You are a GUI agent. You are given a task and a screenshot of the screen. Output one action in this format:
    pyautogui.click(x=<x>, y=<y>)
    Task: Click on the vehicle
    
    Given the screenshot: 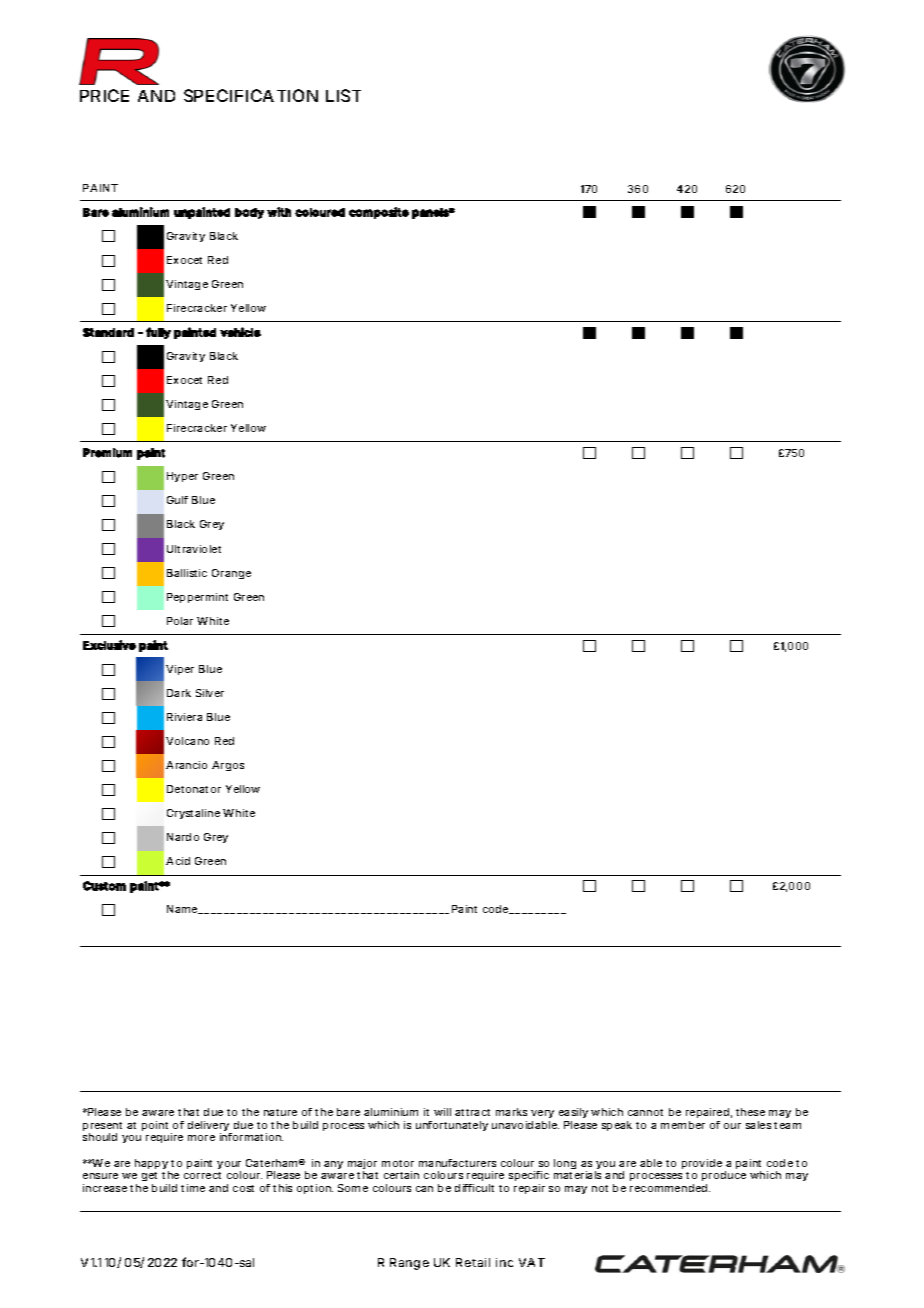 What is the action you would take?
    pyautogui.click(x=240, y=332)
